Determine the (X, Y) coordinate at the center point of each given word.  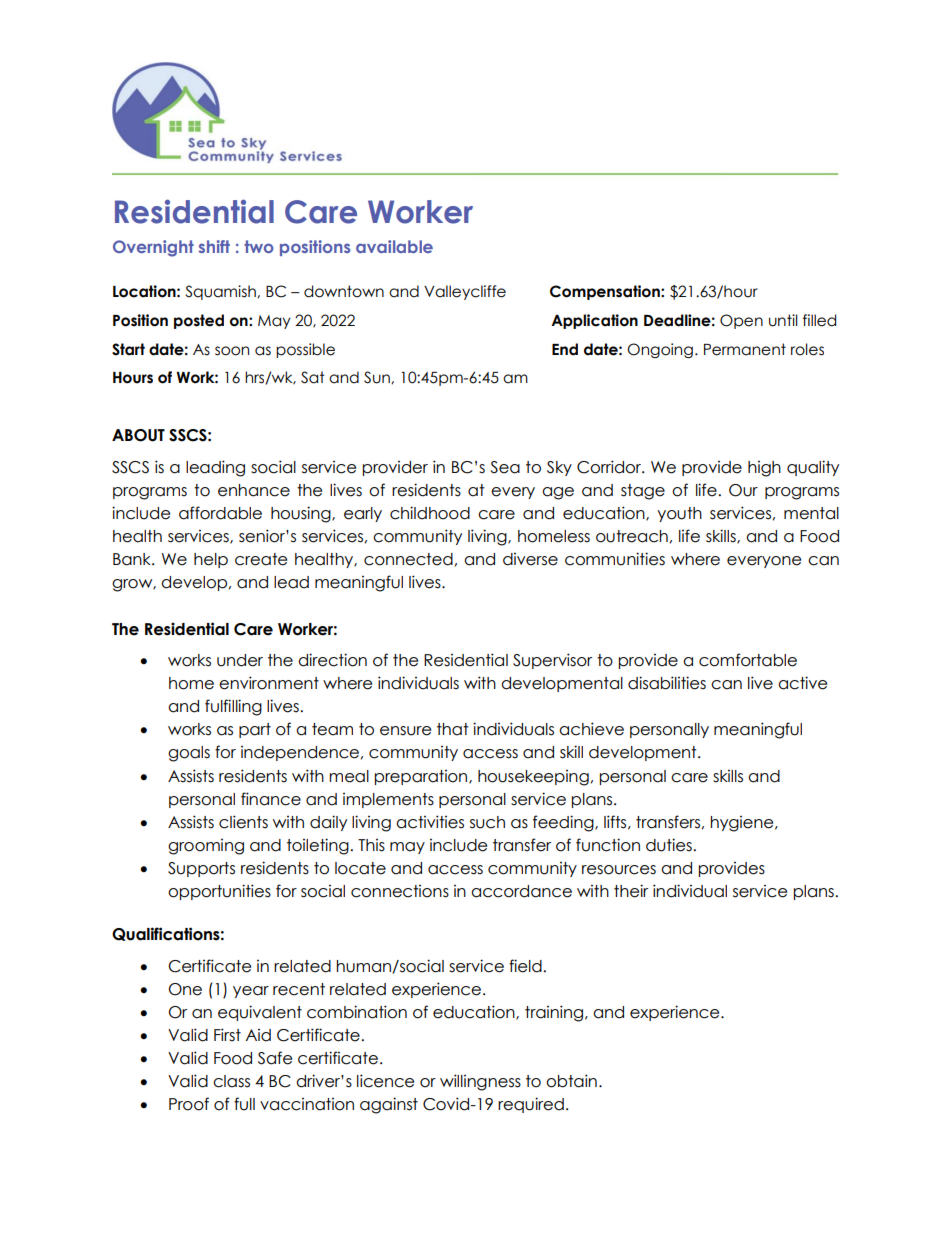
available (394, 246)
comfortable (748, 660)
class (231, 1081)
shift (214, 246)
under (240, 660)
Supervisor (552, 661)
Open (741, 321)
